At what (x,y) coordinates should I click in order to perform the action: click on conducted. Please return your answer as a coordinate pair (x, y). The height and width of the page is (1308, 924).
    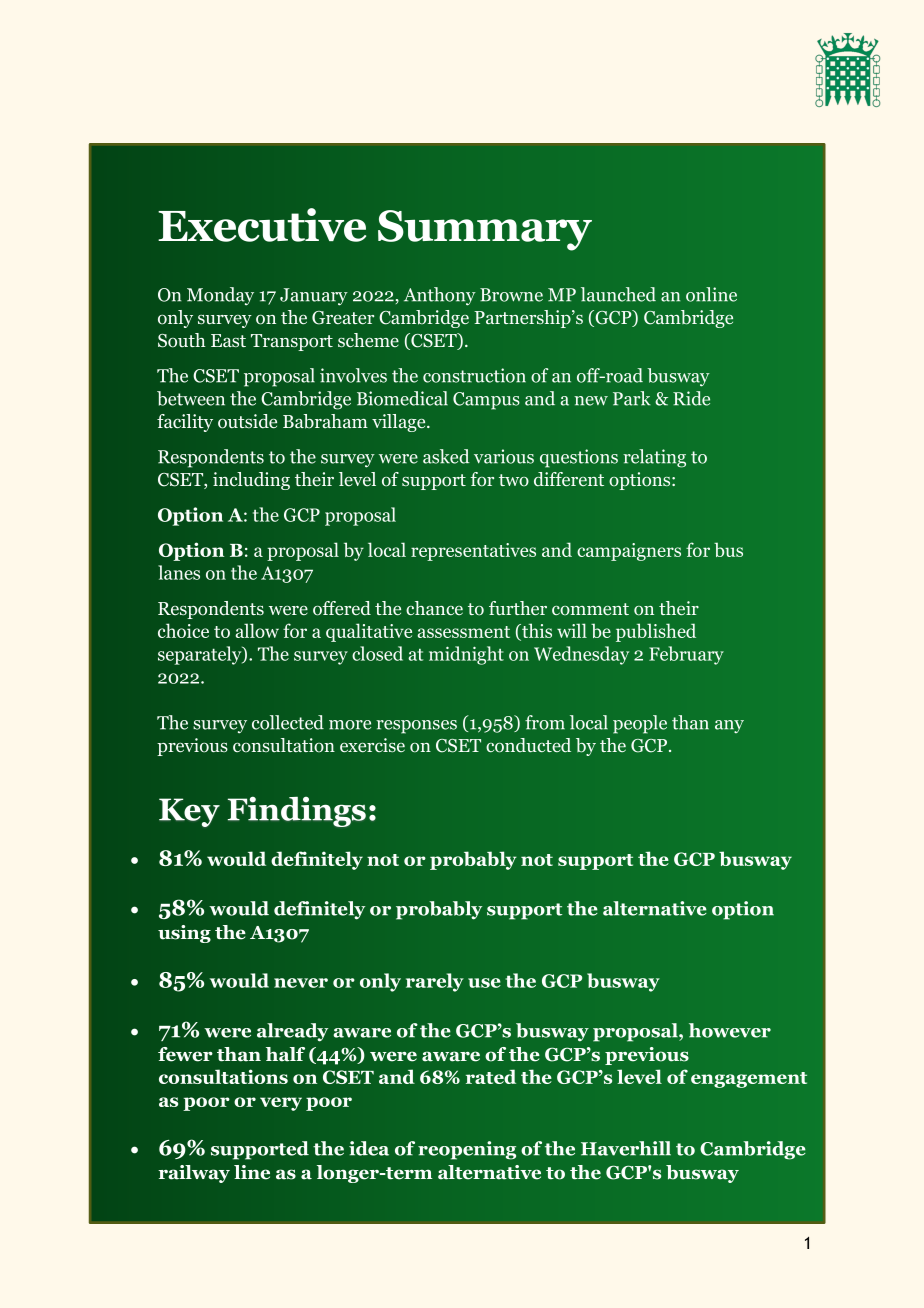
    Looking at the image, I should click on (528, 745).
